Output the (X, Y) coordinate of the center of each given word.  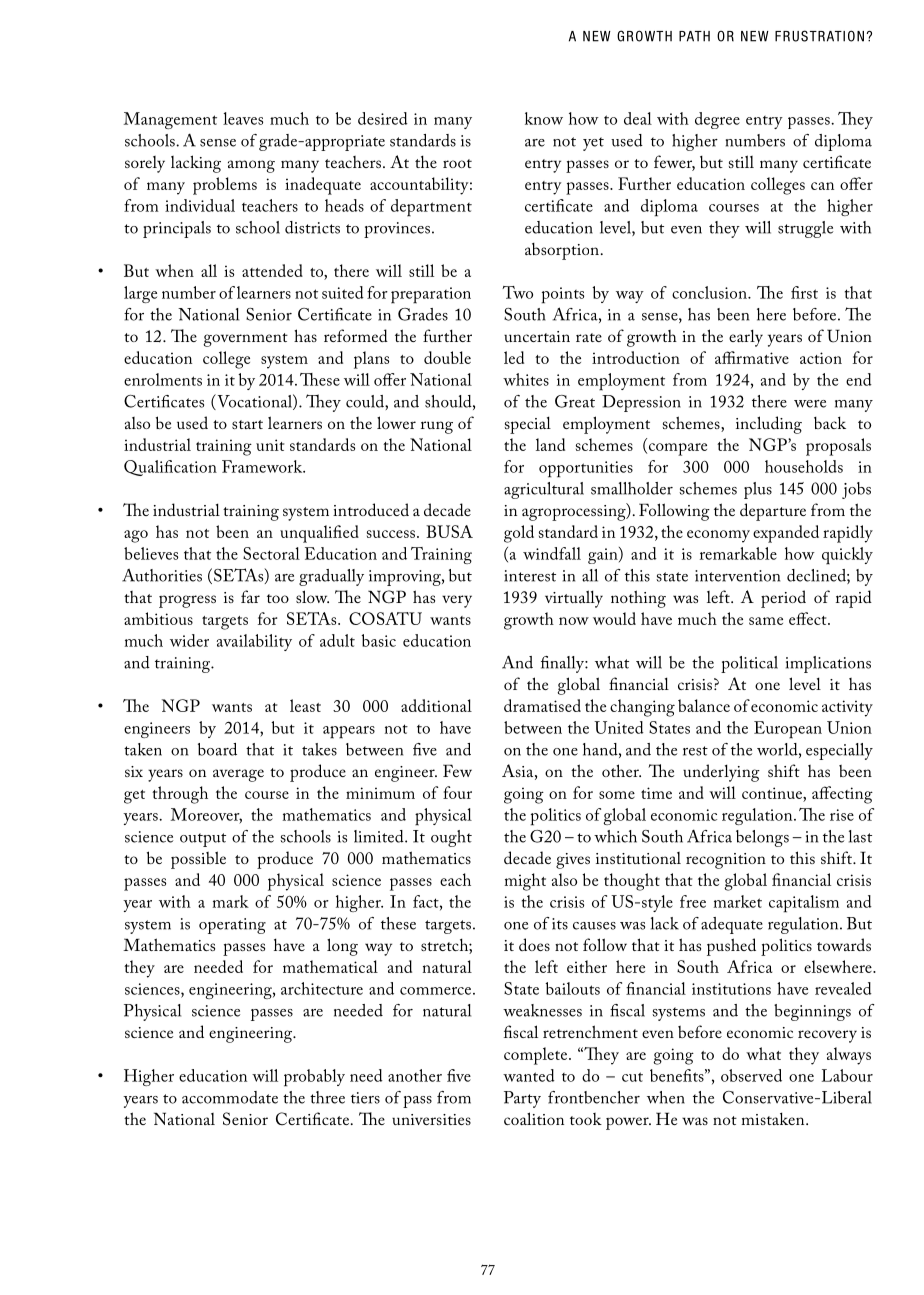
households (804, 466)
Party (522, 1099)
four (457, 792)
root (457, 163)
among (251, 166)
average (238, 775)
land (550, 444)
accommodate (230, 1097)
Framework (263, 466)
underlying (721, 773)
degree (717, 120)
